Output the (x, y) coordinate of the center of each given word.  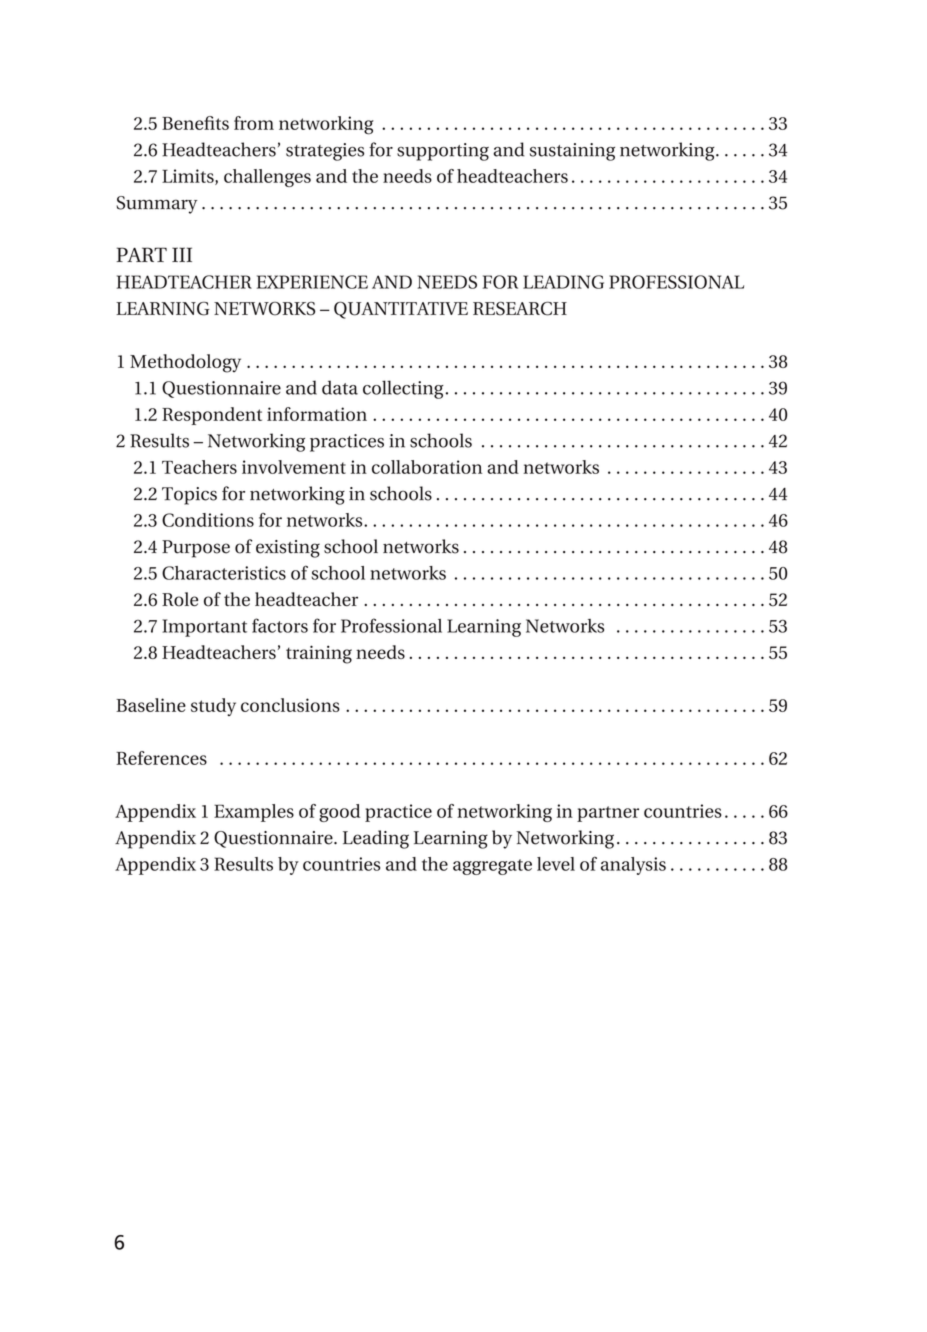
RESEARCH (520, 308)
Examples (254, 813)
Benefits (195, 123)
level (556, 864)
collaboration (427, 467)
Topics (189, 496)
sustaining (572, 152)
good (339, 813)
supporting (443, 152)
